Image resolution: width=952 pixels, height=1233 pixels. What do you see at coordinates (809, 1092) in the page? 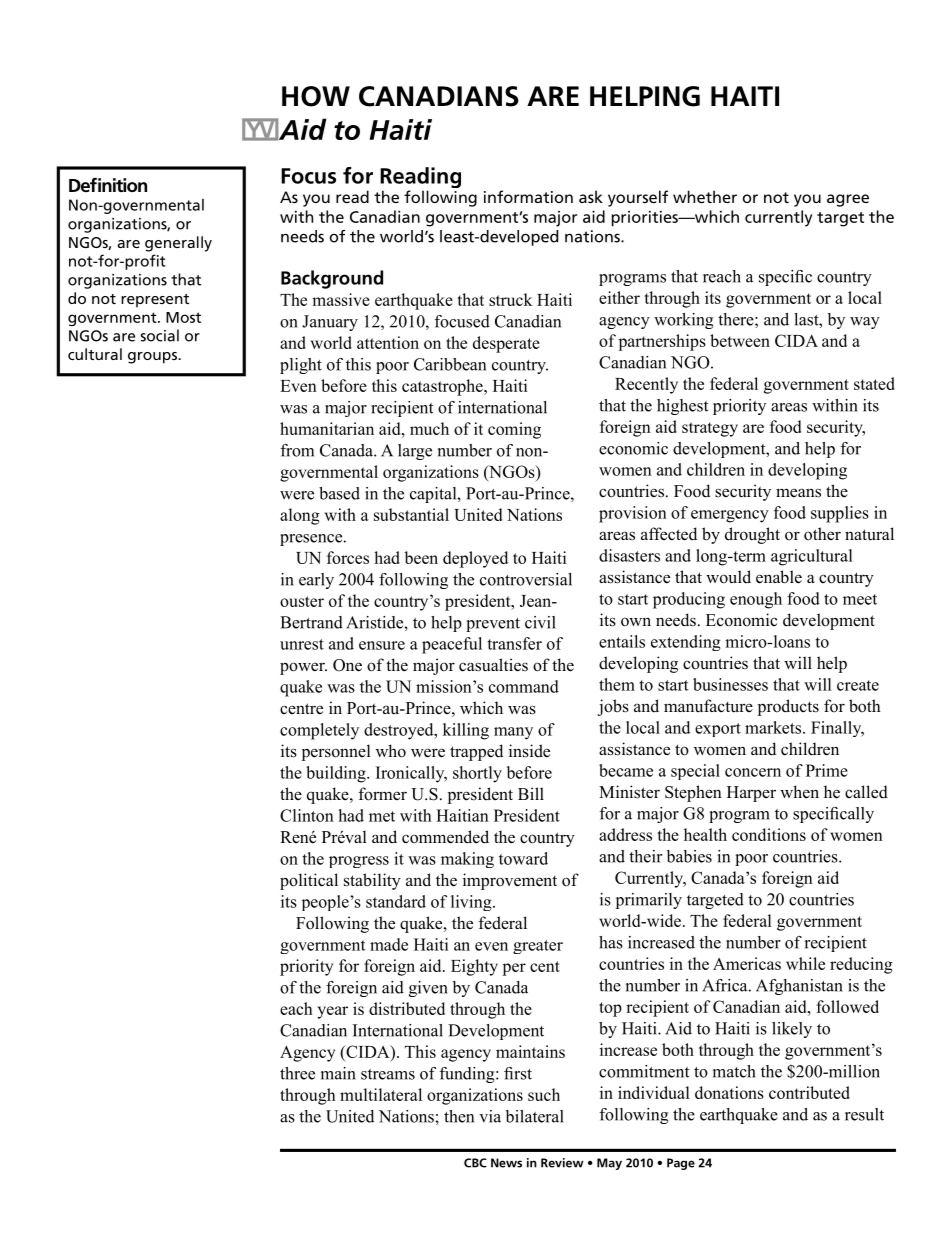
I see `contributed` at bounding box center [809, 1092].
